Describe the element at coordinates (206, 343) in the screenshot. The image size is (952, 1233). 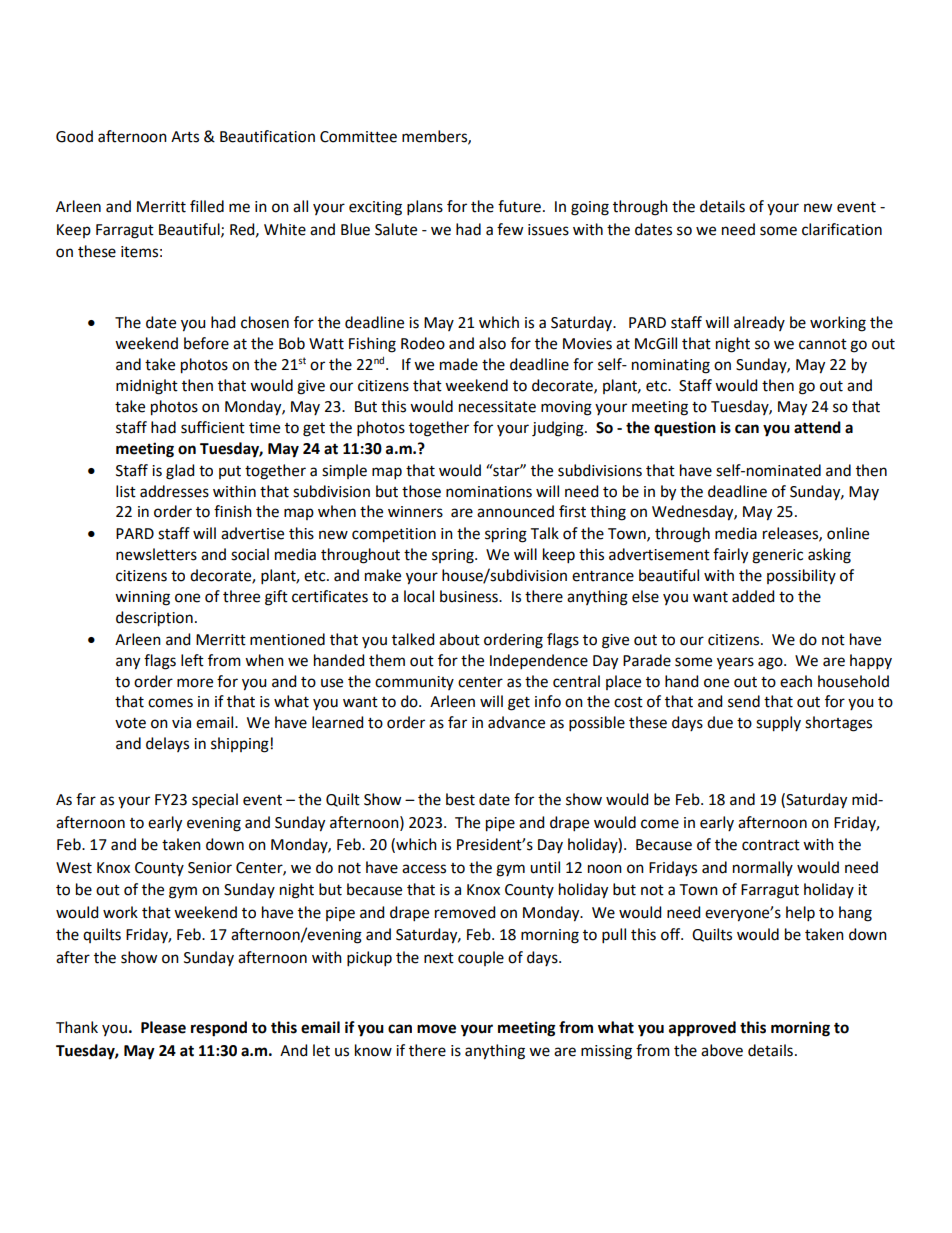
I see `before` at that location.
